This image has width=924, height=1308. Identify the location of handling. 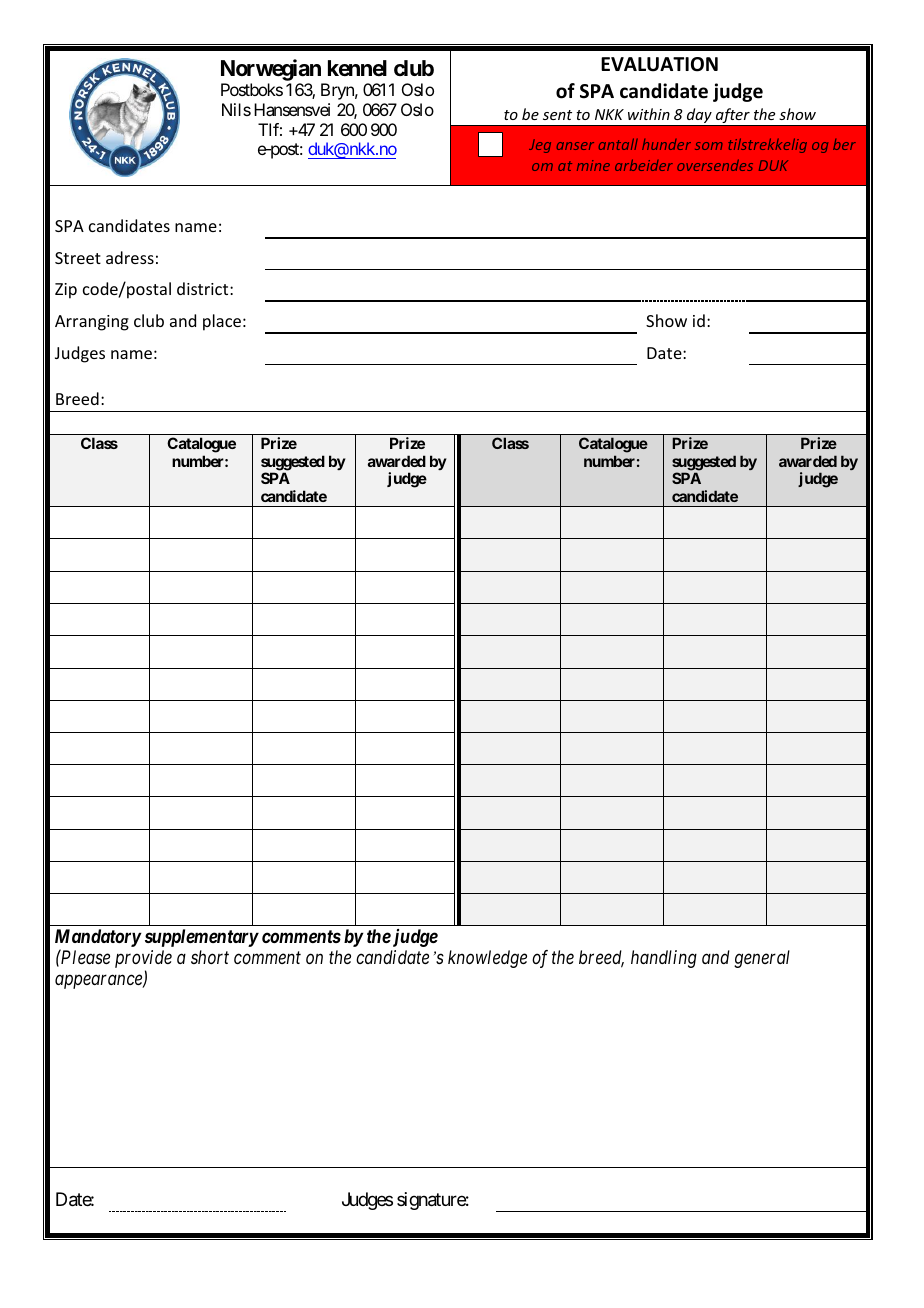
(664, 959).
